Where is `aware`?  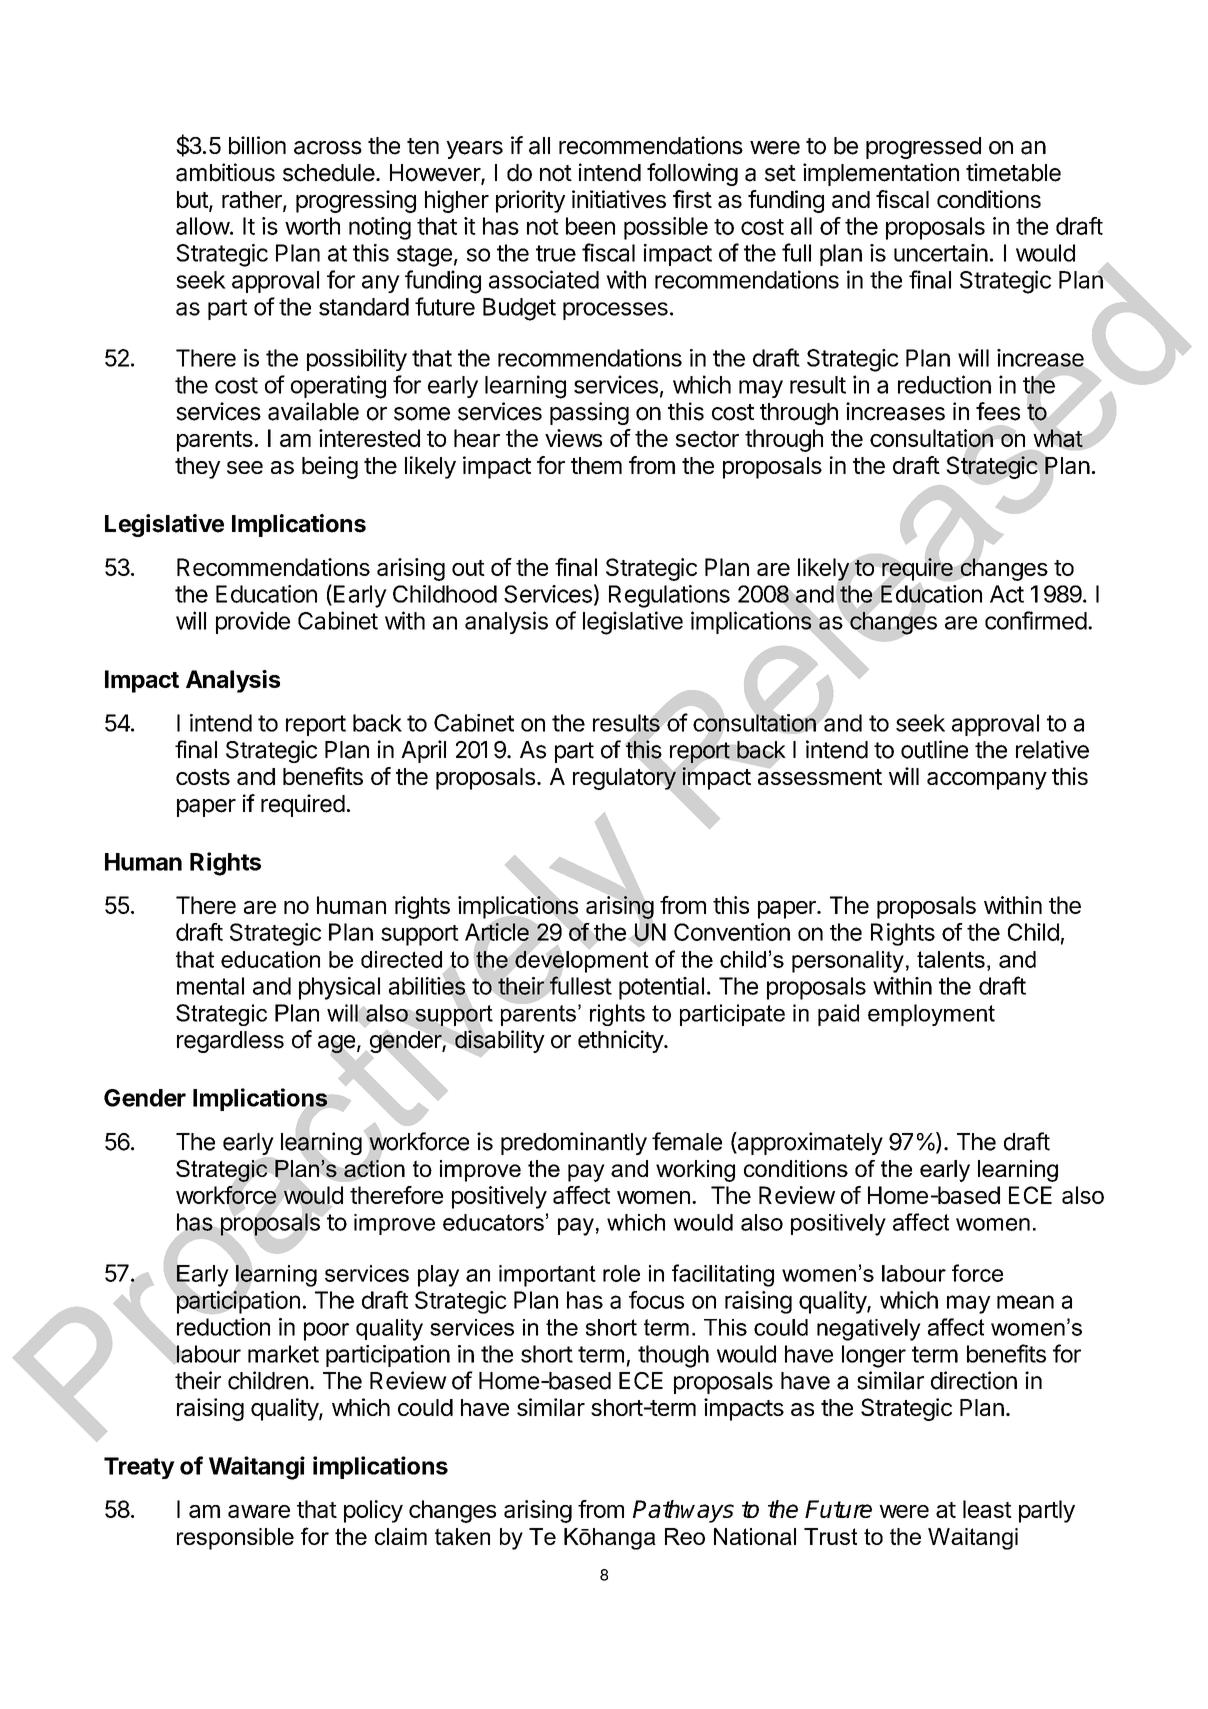
aware is located at coordinates (259, 1511).
